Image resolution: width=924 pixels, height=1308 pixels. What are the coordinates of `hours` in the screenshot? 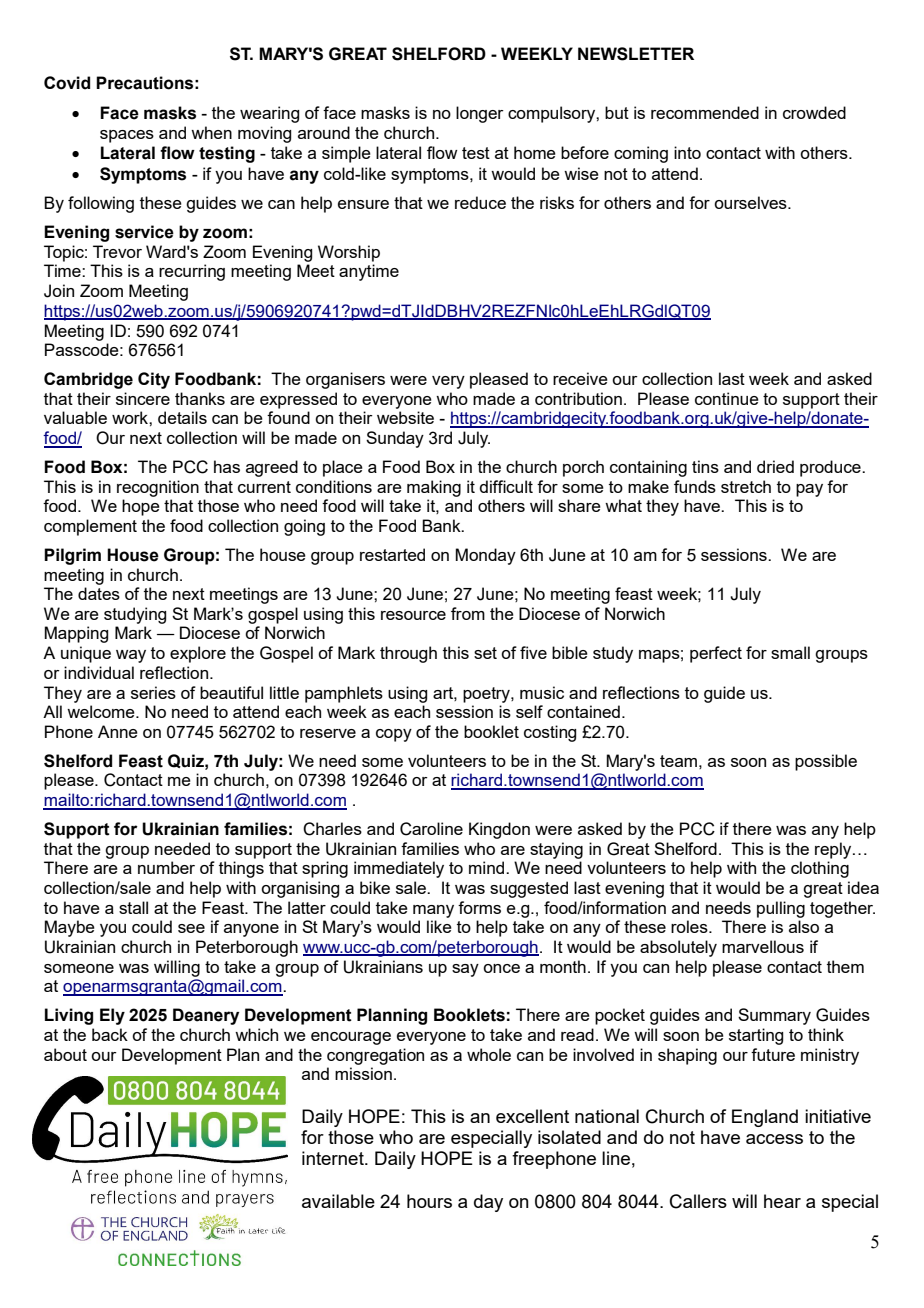 It's located at (429, 1201).
